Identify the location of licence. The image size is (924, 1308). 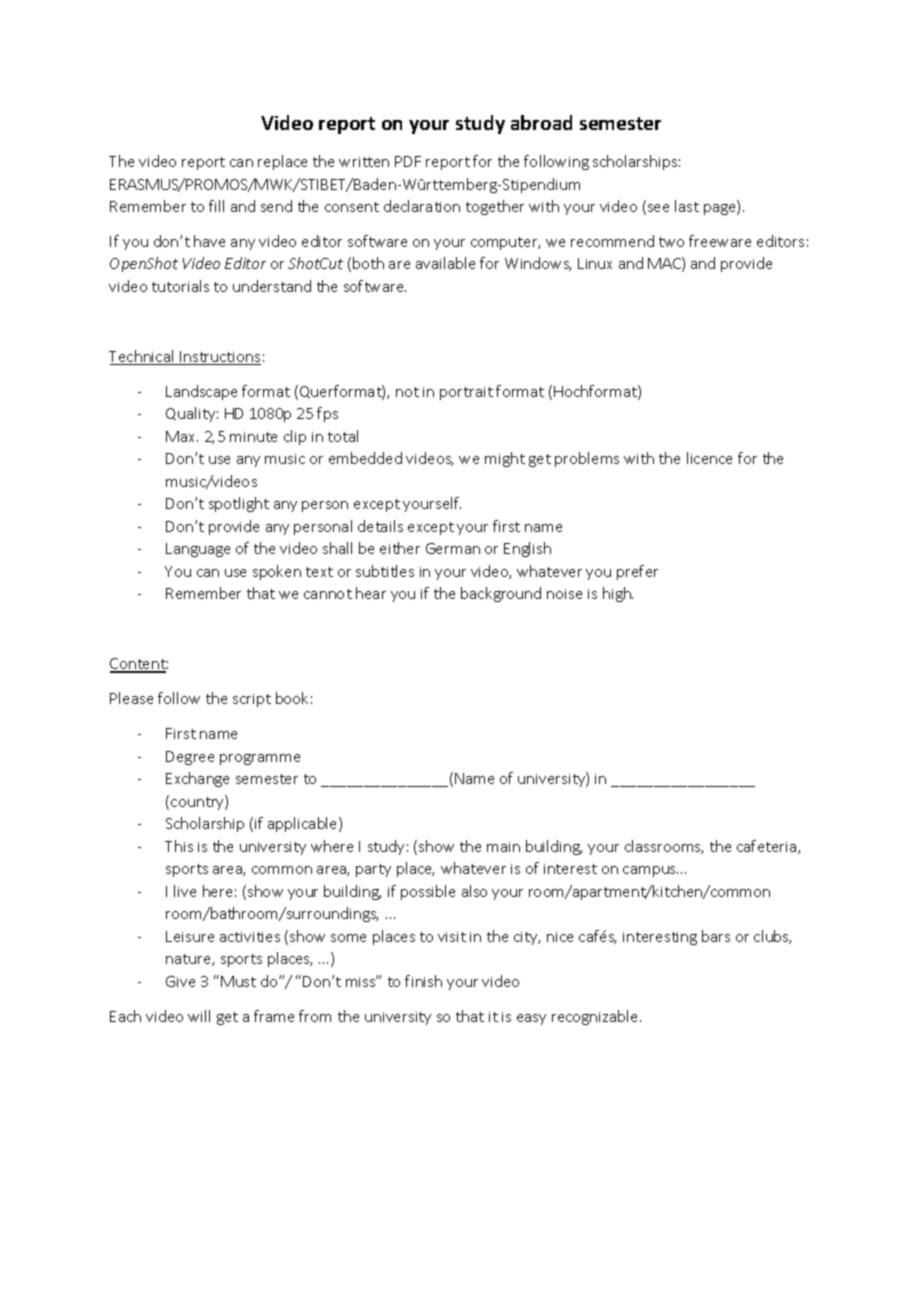
(709, 458).
